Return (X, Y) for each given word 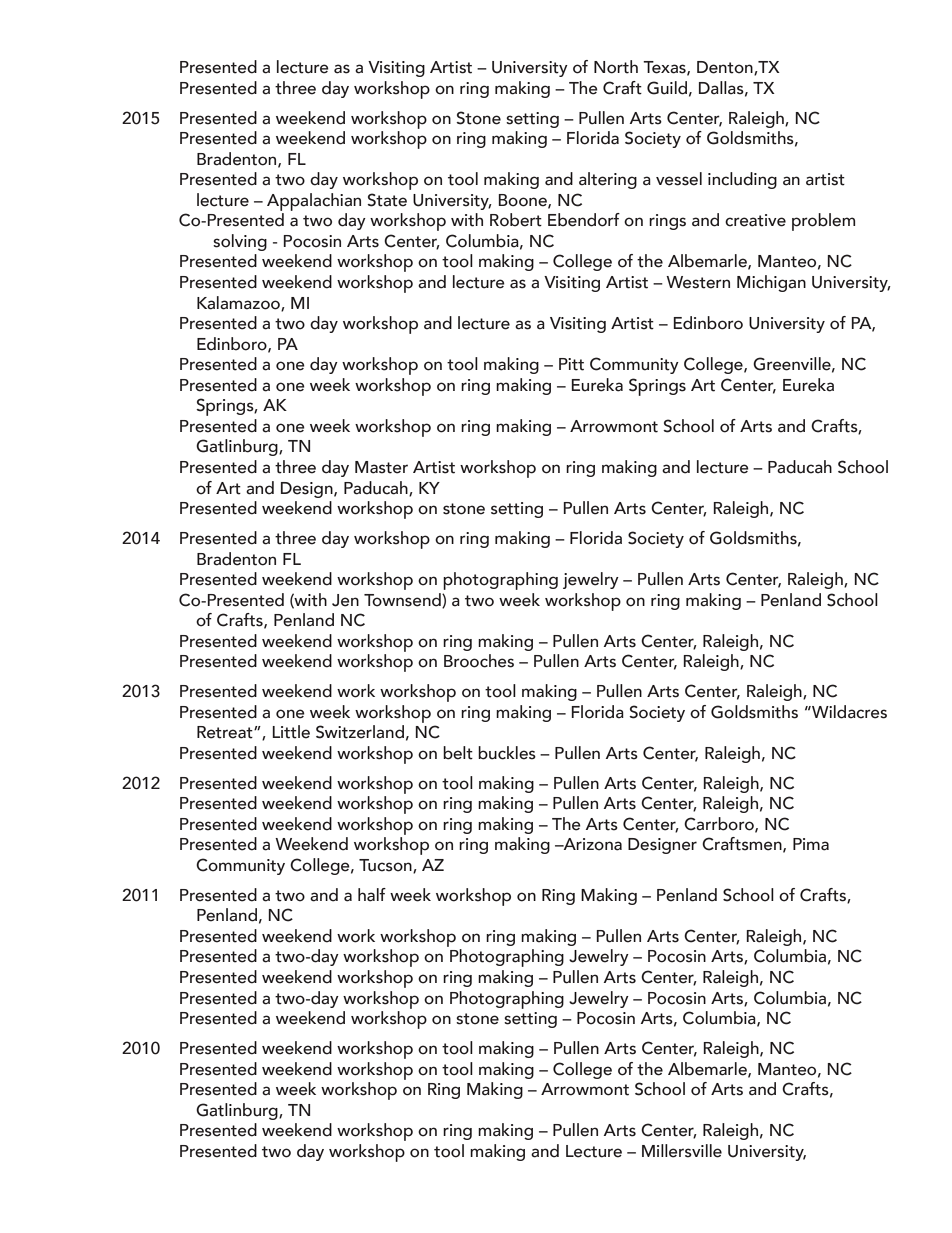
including (742, 180)
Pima (811, 844)
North (616, 67)
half (372, 895)
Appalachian (314, 202)
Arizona (591, 844)
